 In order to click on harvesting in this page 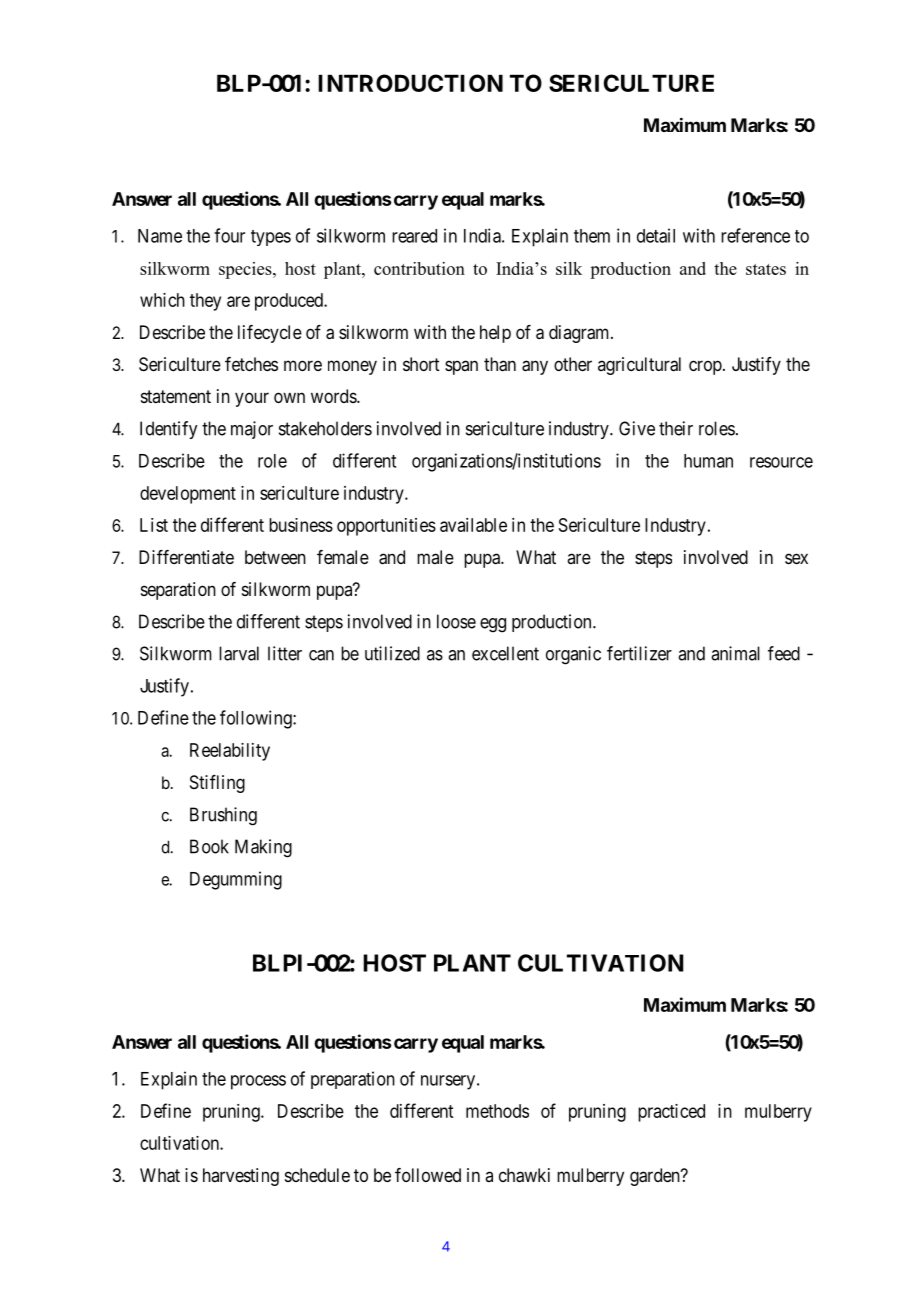, I will do `click(241, 1177)`.
